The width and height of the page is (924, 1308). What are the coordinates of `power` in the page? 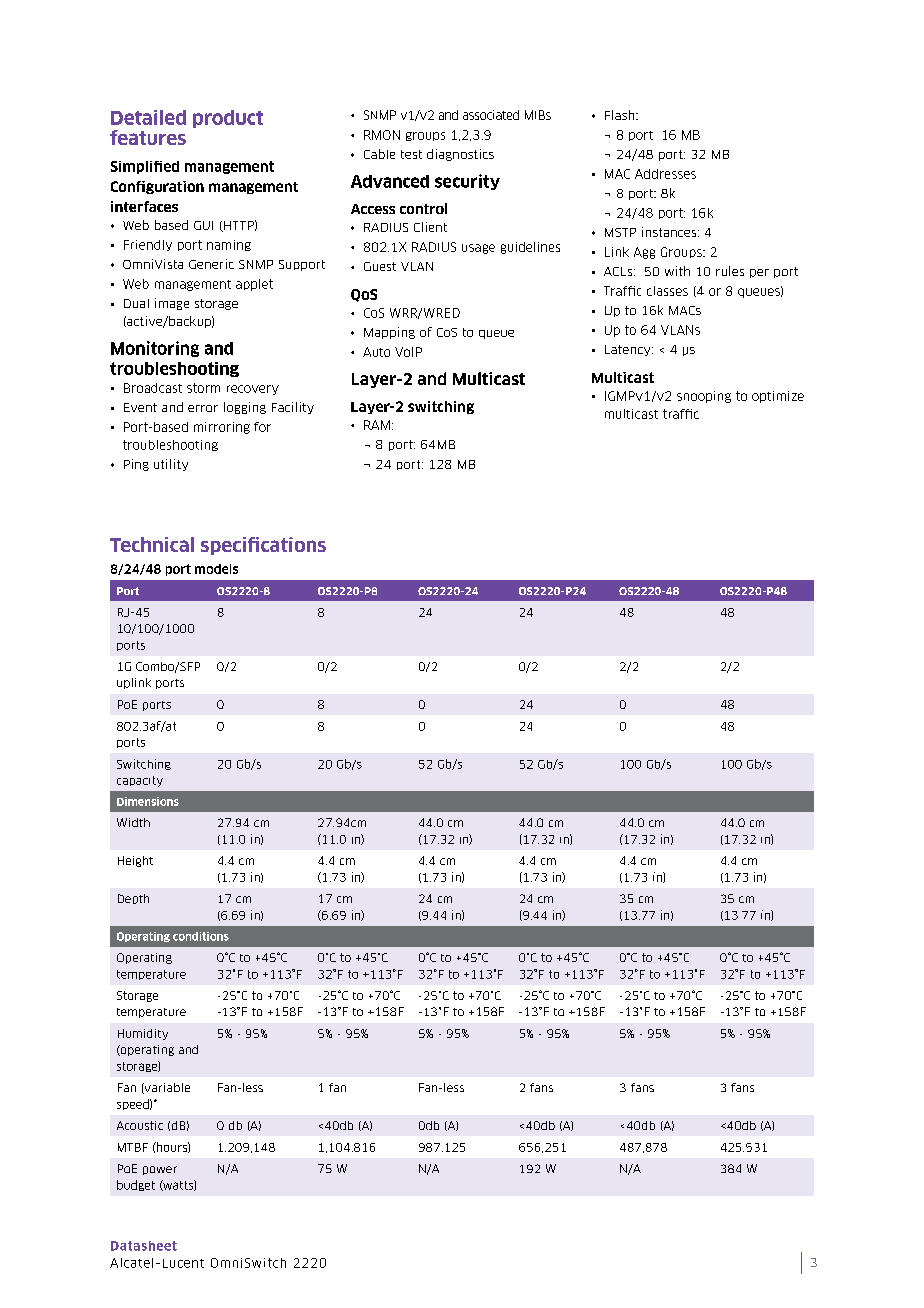 It's located at (160, 1170).
